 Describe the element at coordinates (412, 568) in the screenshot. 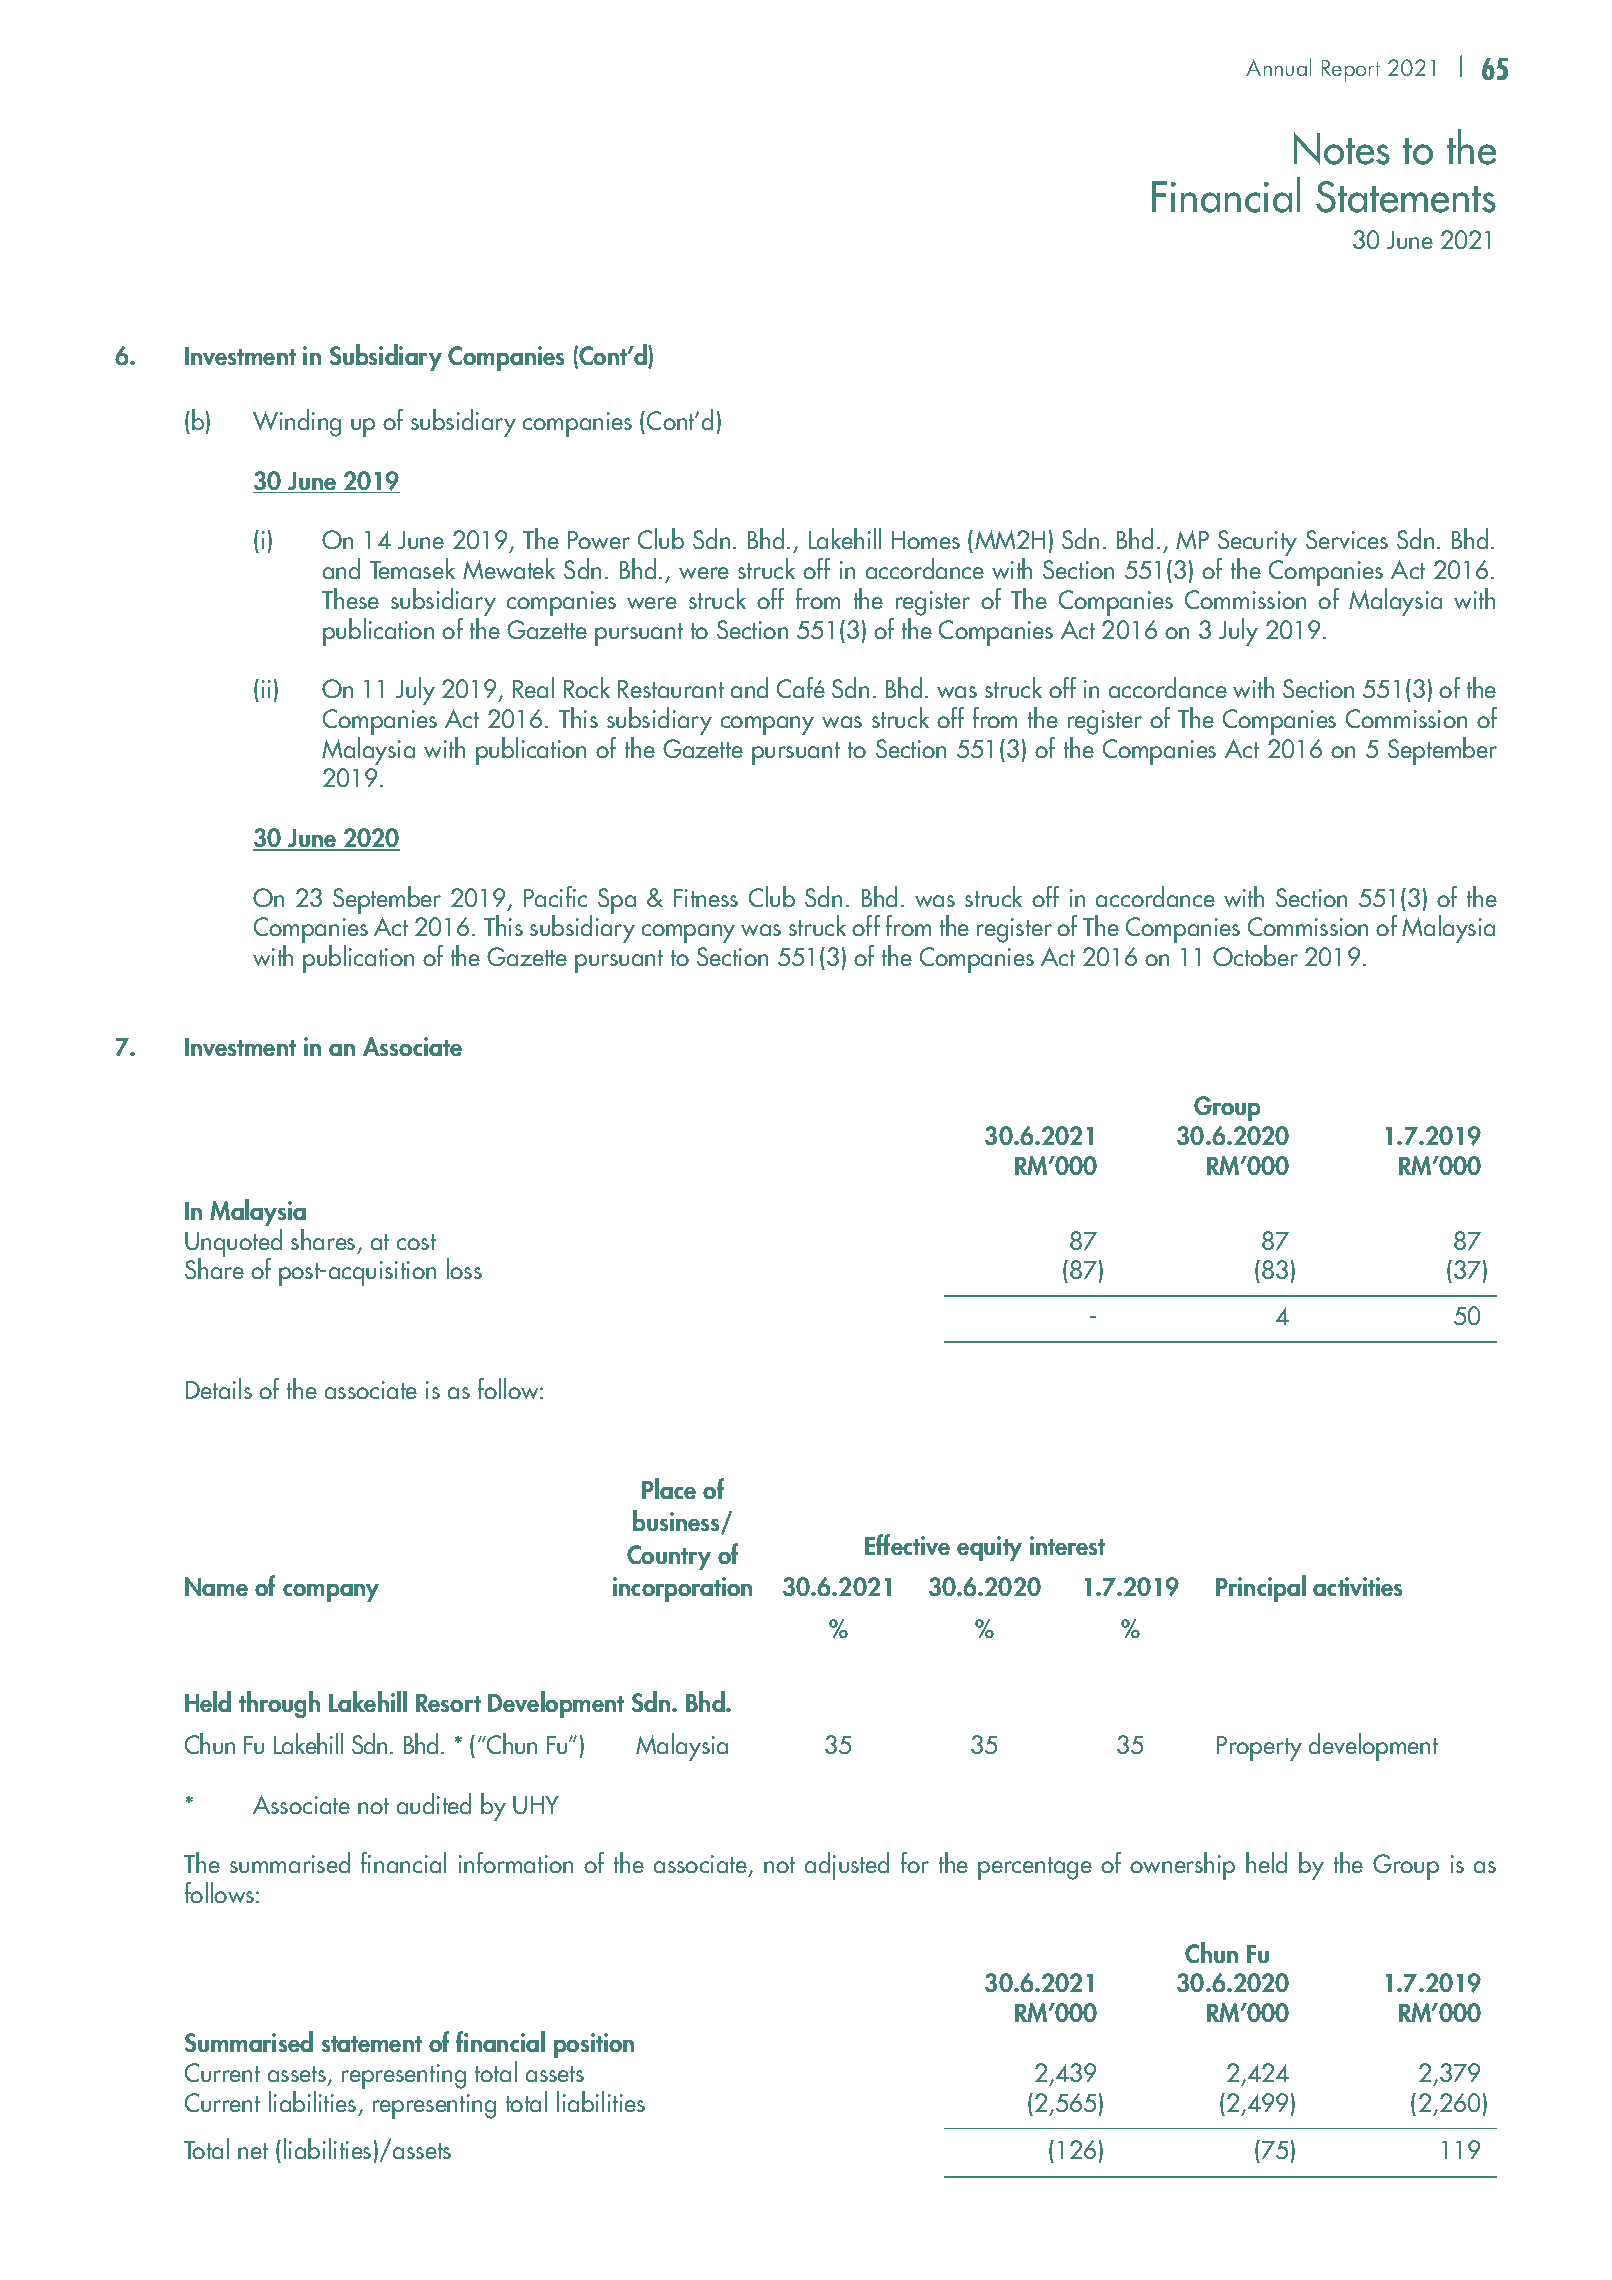

I see `Temasek` at that location.
